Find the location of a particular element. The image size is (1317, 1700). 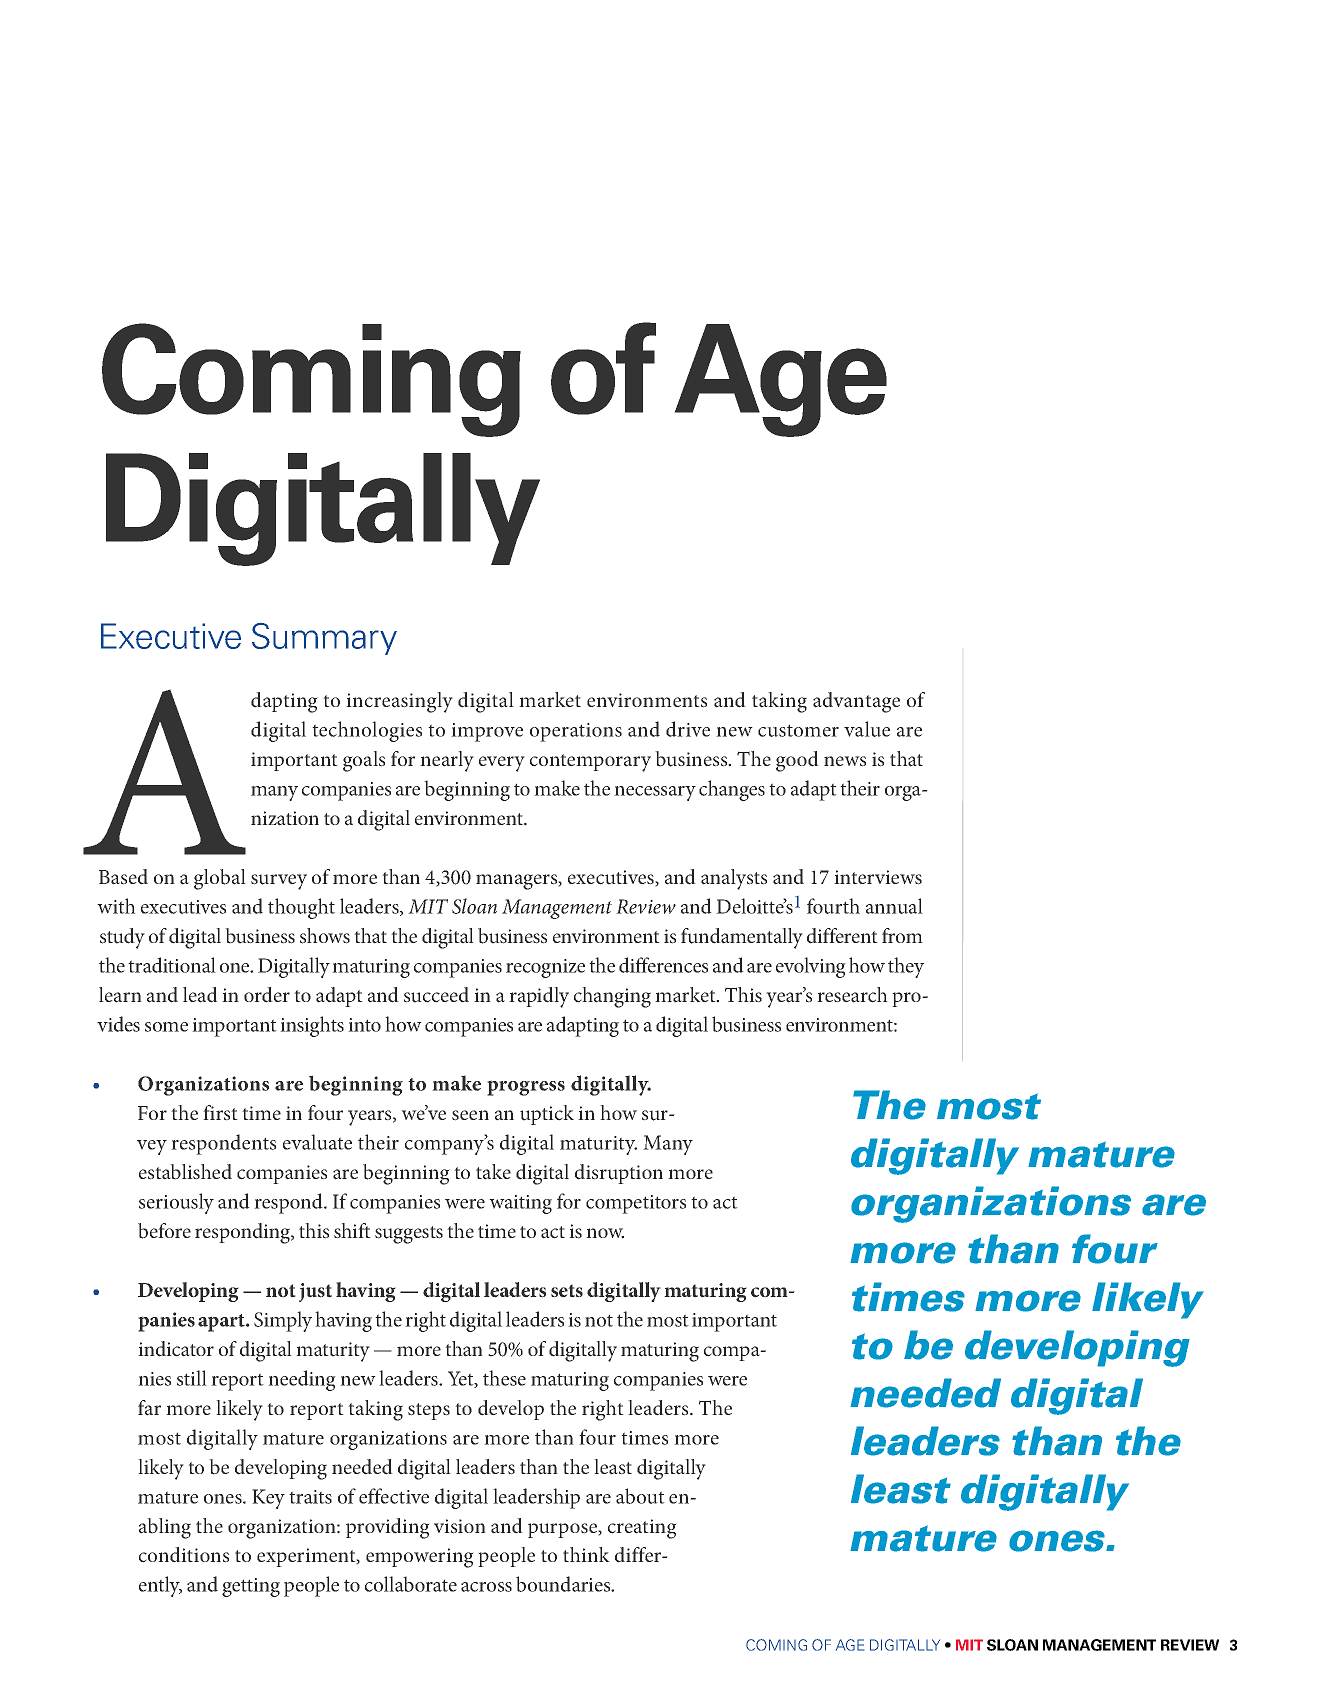

Summary is located at coordinates (324, 639).
